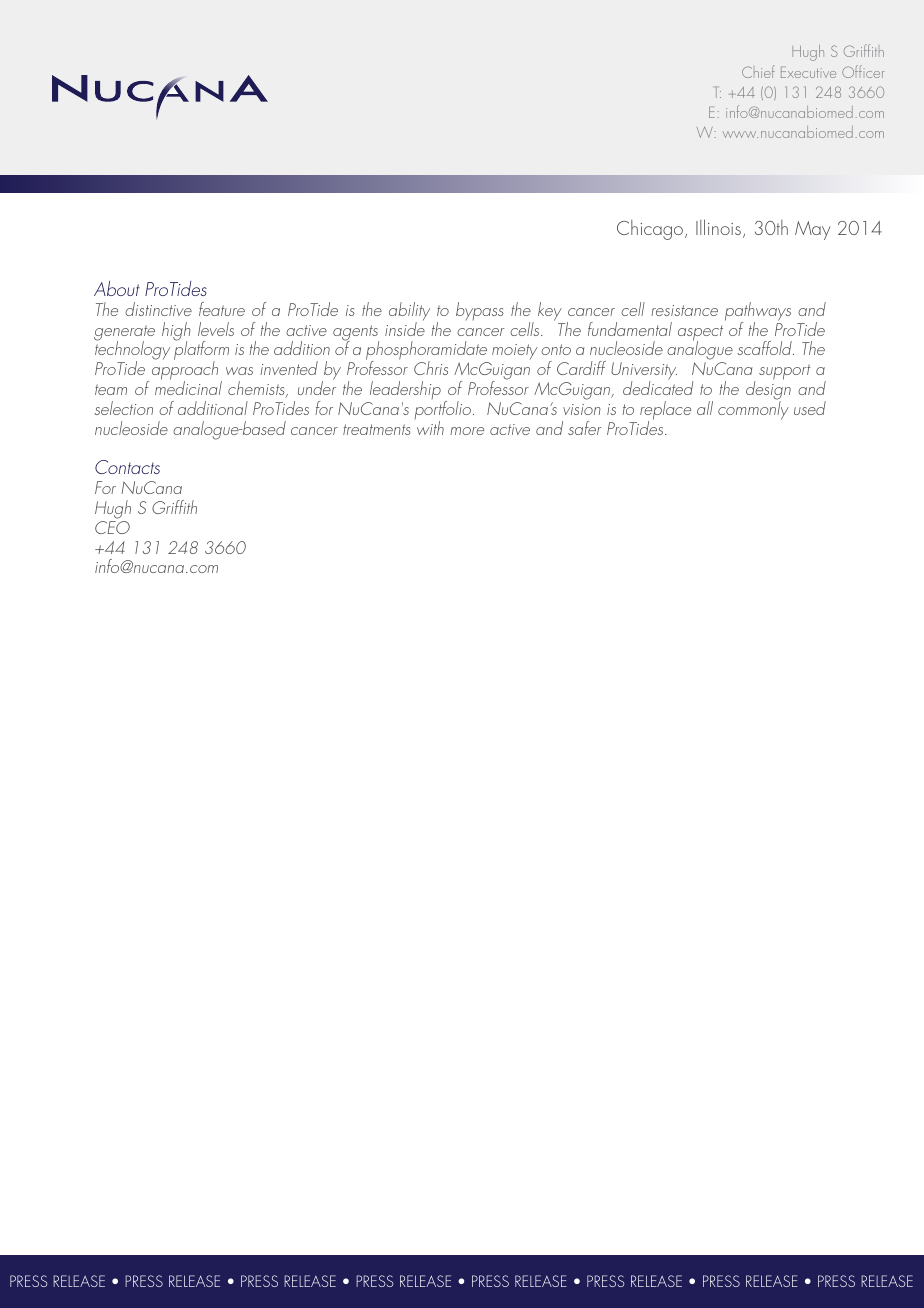  I want to click on pathways, so click(758, 312).
